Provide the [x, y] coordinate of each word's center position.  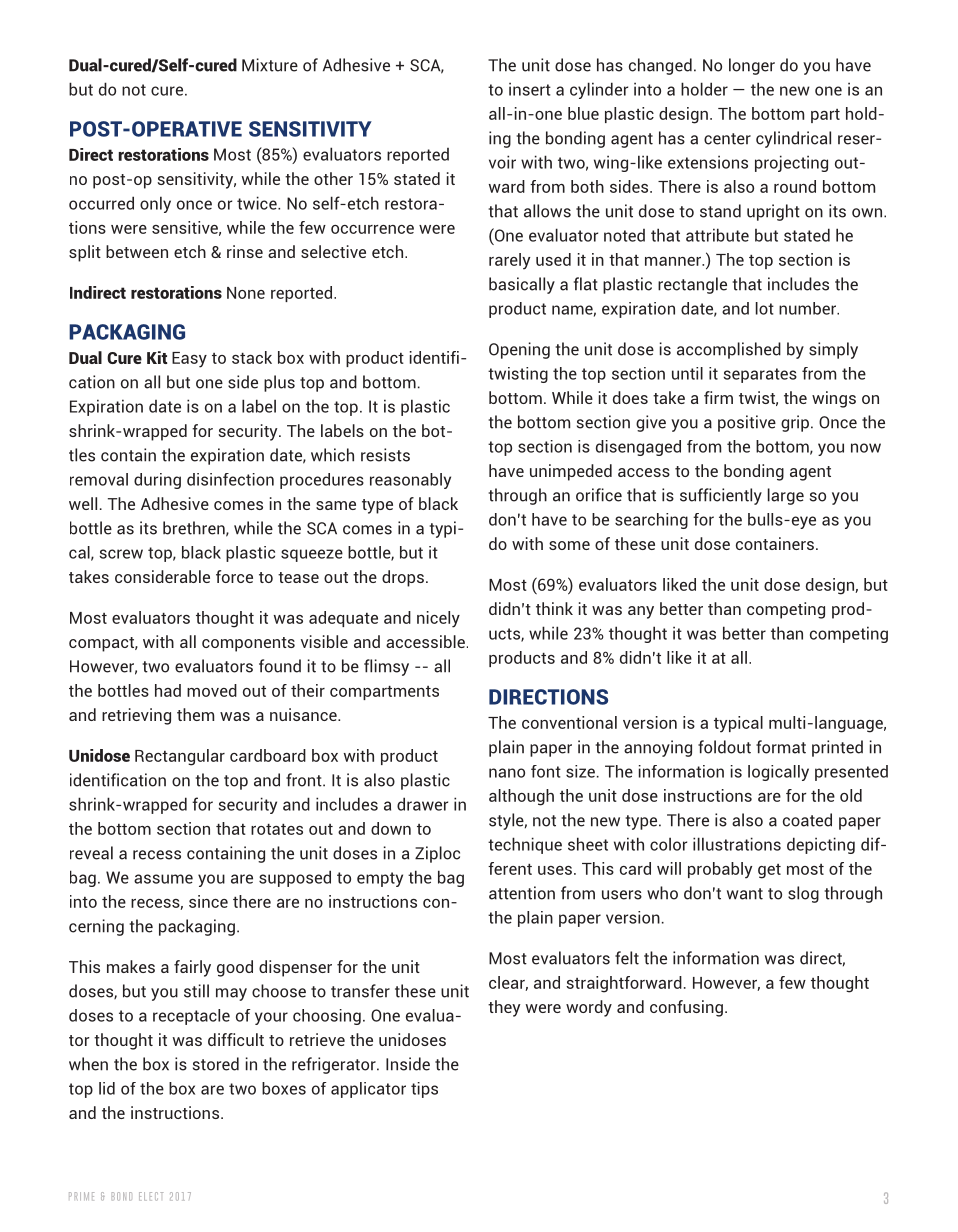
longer [752, 66]
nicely [438, 619]
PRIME [81, 1196]
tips [424, 1090]
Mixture [270, 65]
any [641, 612]
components [248, 644]
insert [530, 89]
